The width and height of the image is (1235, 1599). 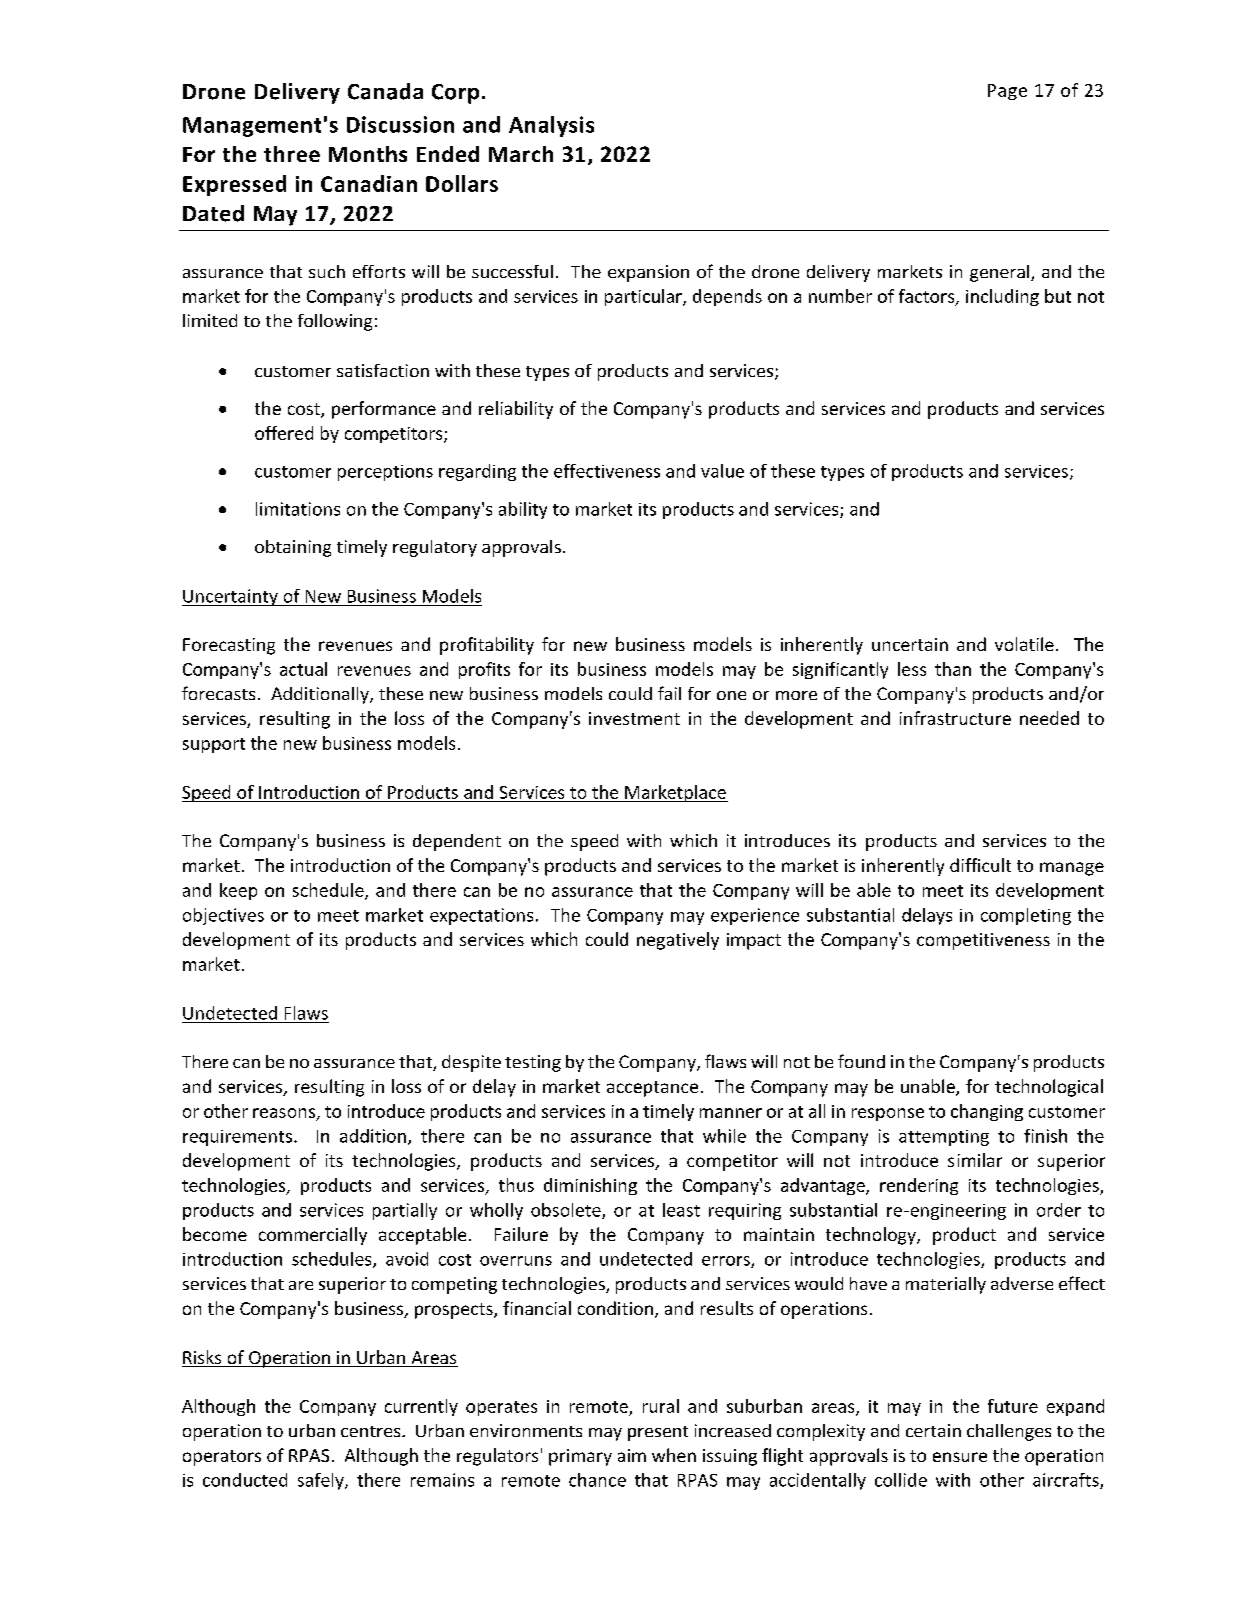 I want to click on three, so click(x=292, y=154).
